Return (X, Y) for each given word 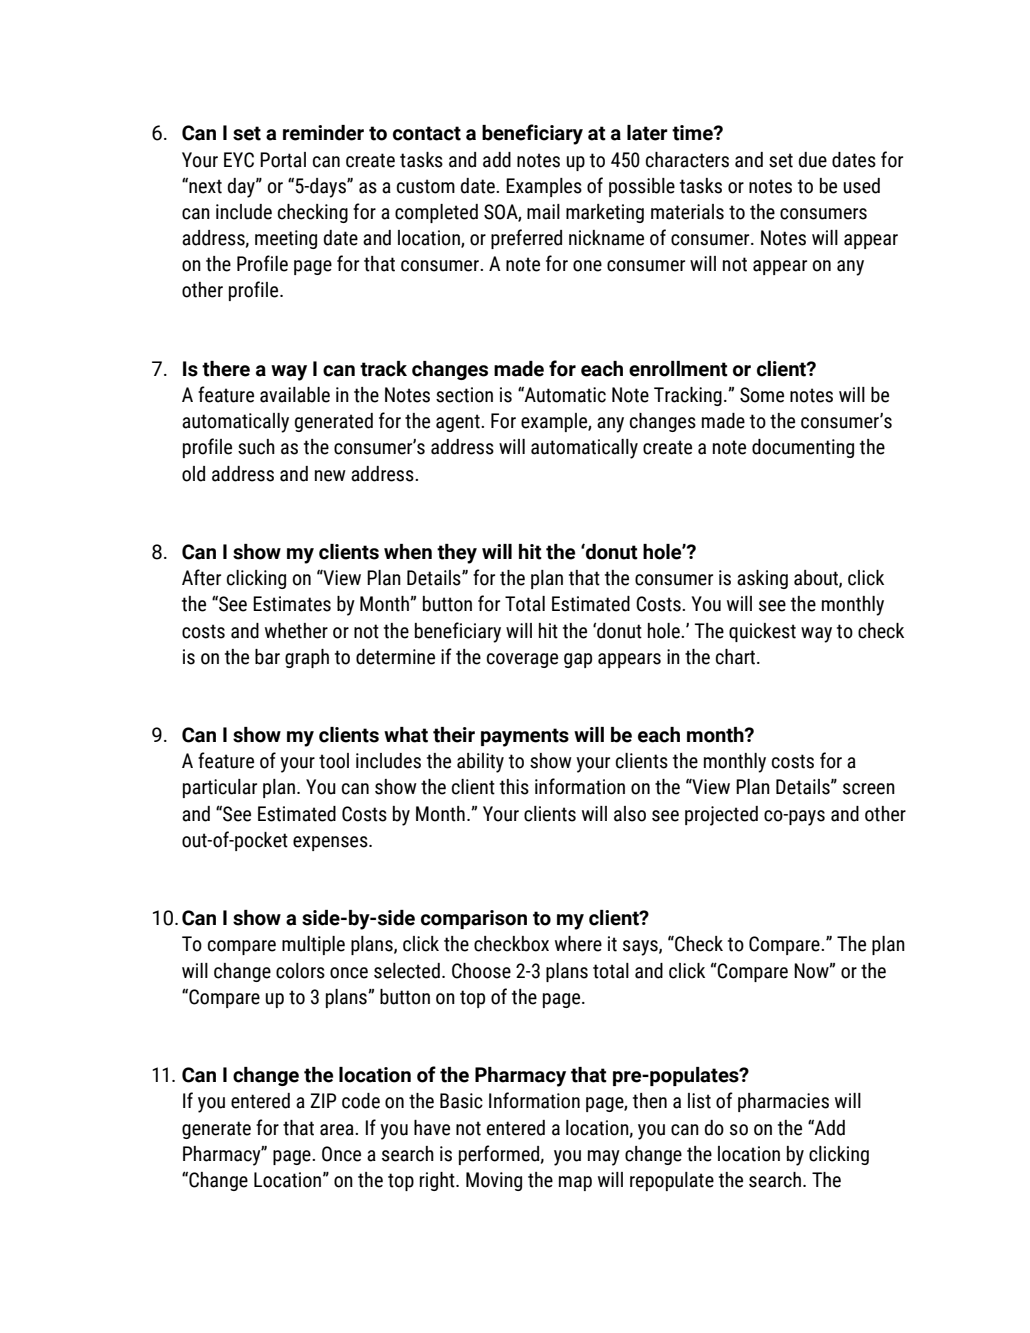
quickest (762, 632)
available (295, 395)
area (338, 1130)
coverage (522, 660)
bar (267, 657)
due (813, 160)
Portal (283, 160)
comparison (474, 919)
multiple (313, 945)
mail (543, 212)
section (464, 395)
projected (721, 816)
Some (762, 395)
